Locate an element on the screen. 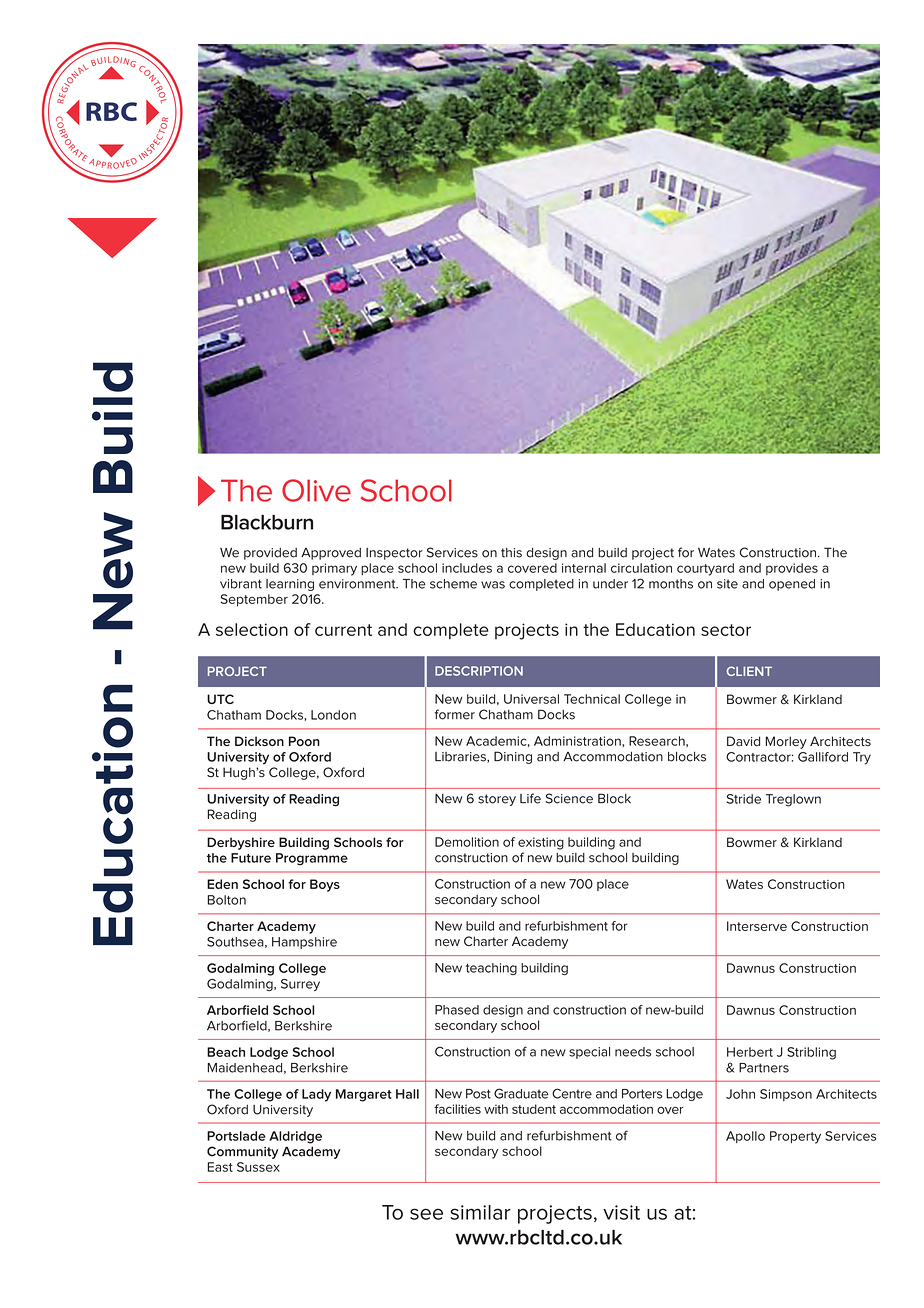  Stride is located at coordinates (744, 799).
